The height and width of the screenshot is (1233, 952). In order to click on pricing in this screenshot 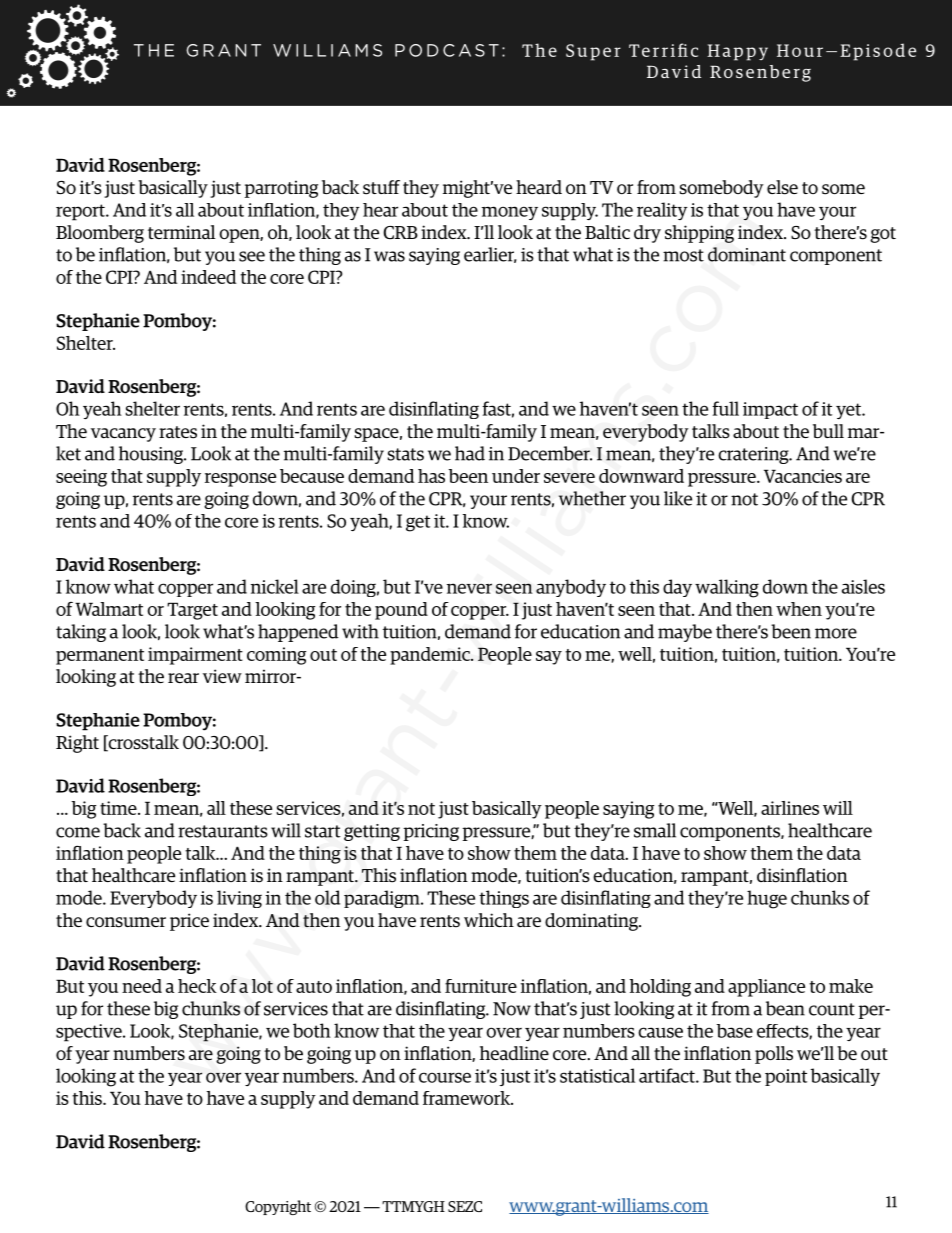, I will do `click(431, 832)`.
